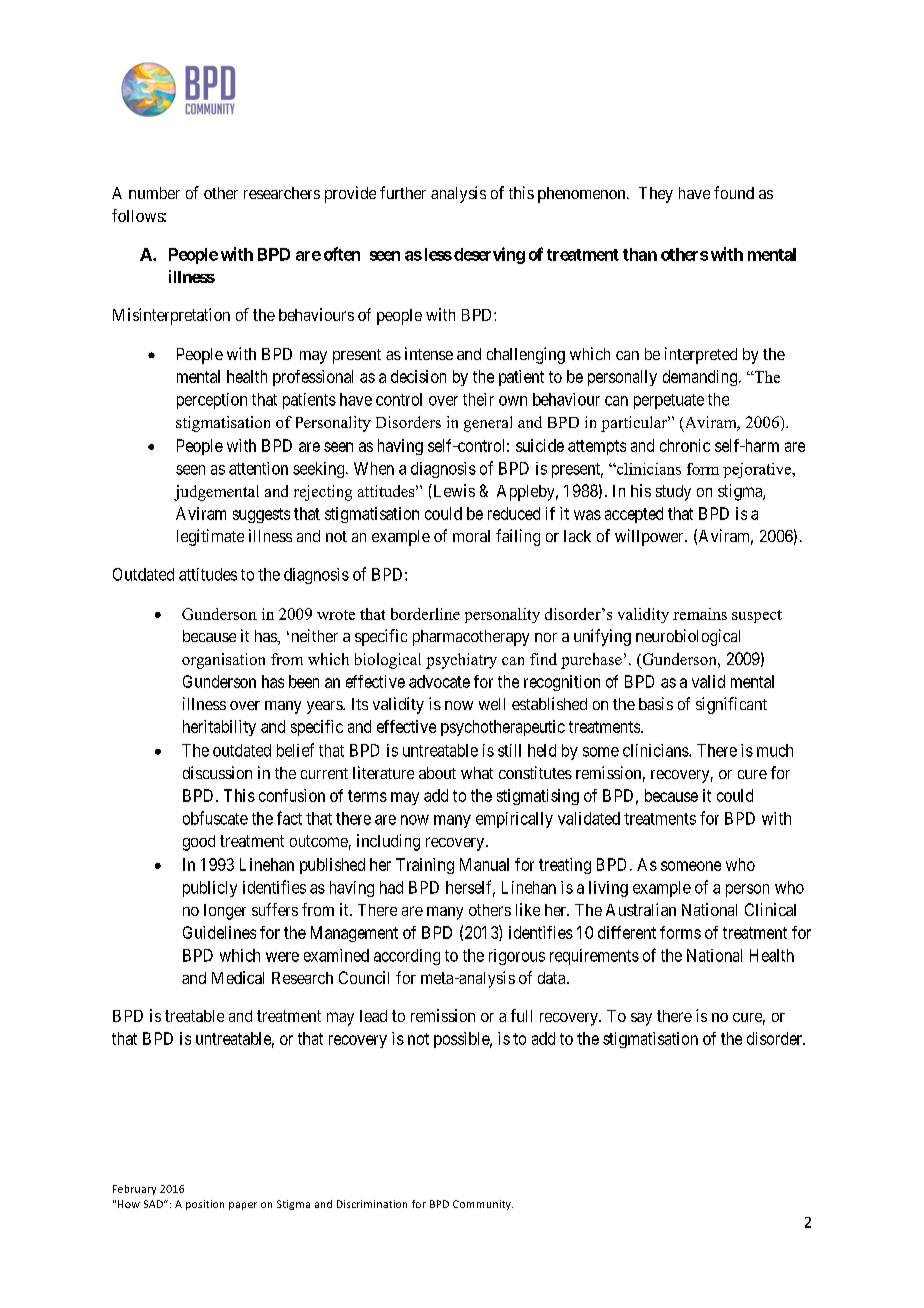  What do you see at coordinates (425, 866) in the screenshot?
I see `Training` at bounding box center [425, 866].
